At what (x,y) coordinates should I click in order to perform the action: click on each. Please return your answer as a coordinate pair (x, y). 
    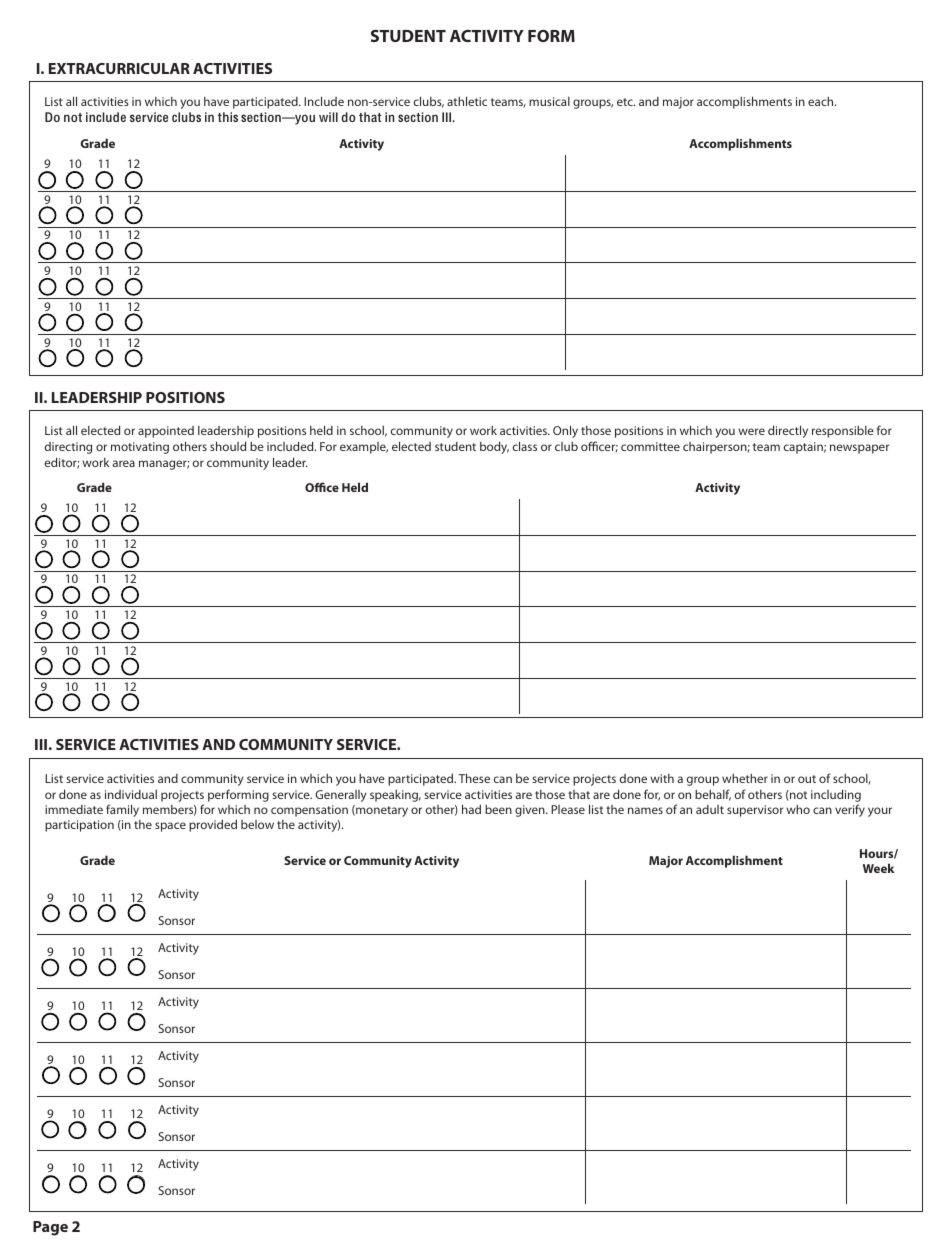
    Looking at the image, I should click on (822, 101).
